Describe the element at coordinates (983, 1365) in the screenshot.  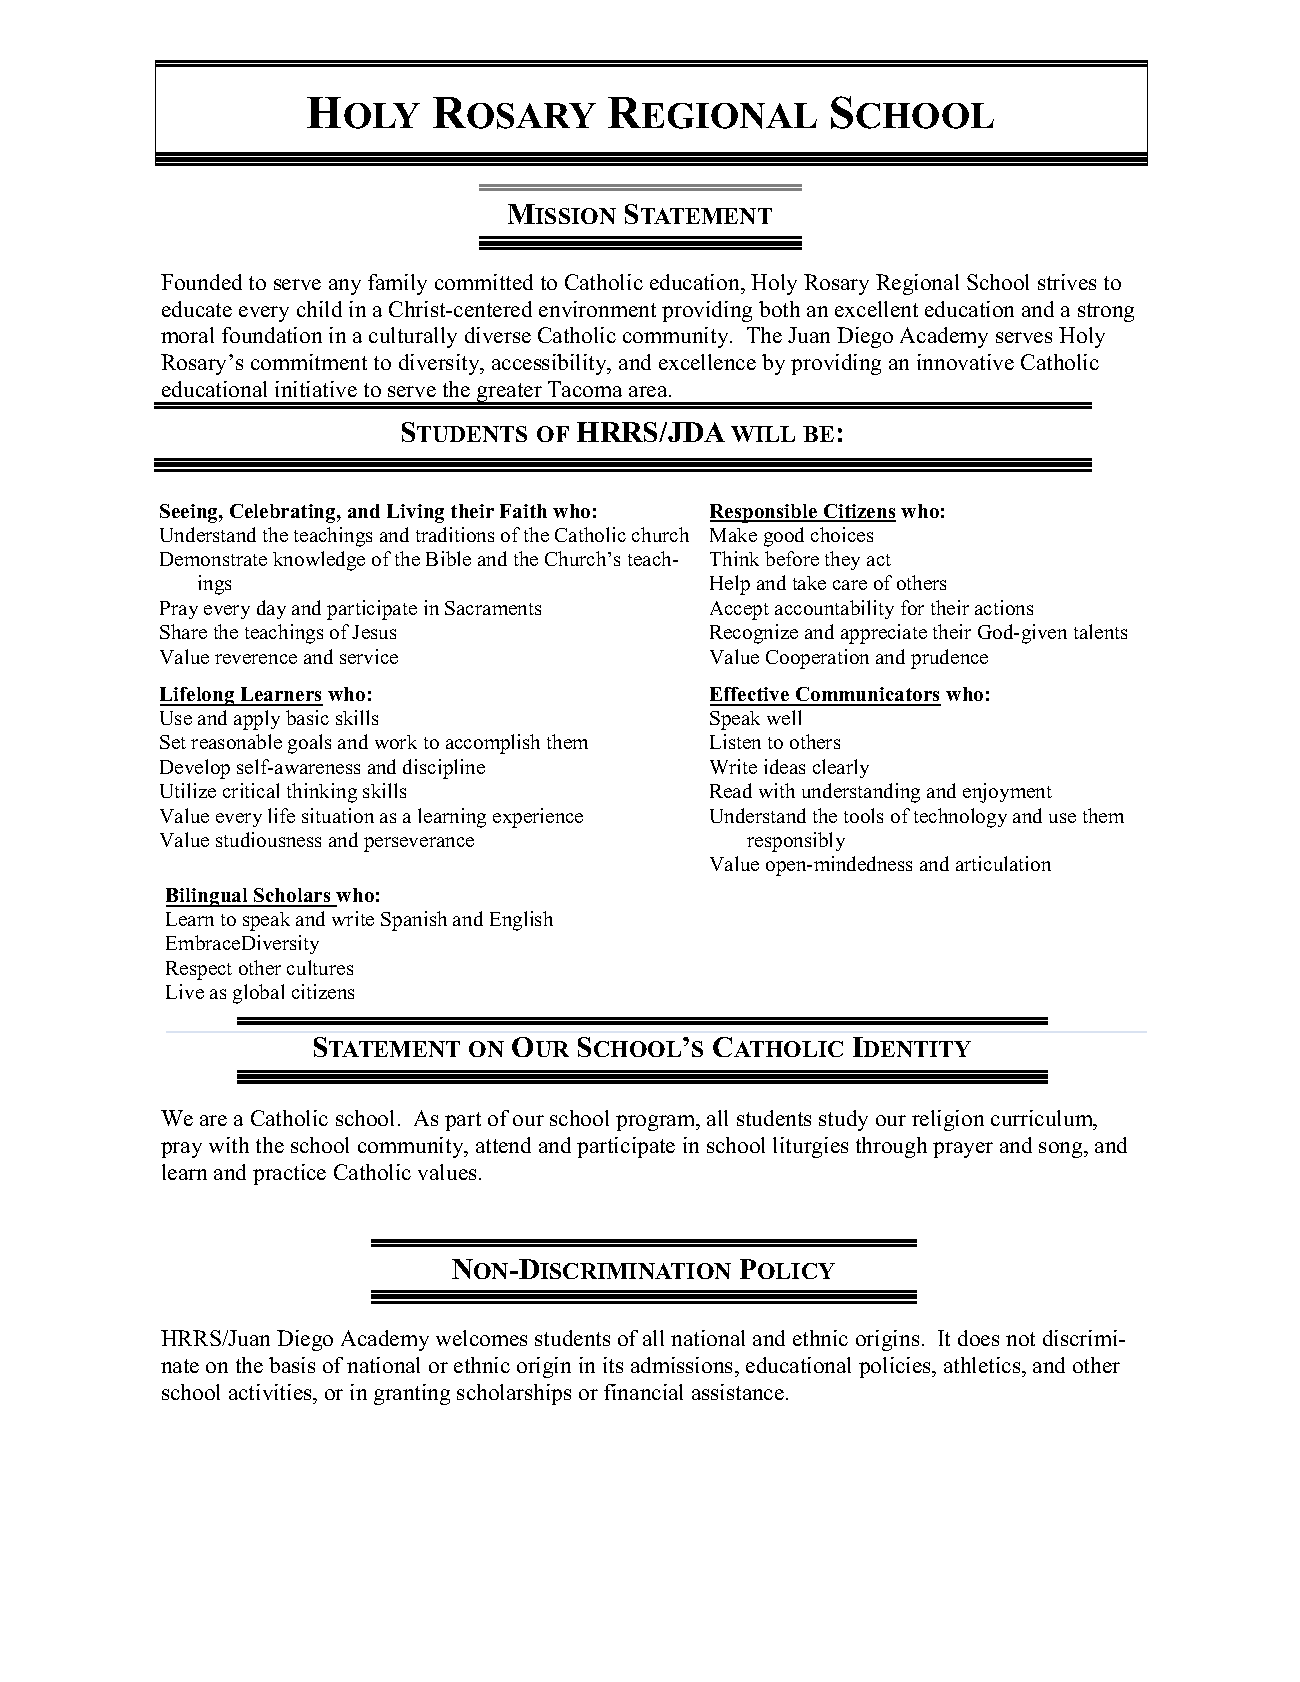
I see `athletics` at that location.
